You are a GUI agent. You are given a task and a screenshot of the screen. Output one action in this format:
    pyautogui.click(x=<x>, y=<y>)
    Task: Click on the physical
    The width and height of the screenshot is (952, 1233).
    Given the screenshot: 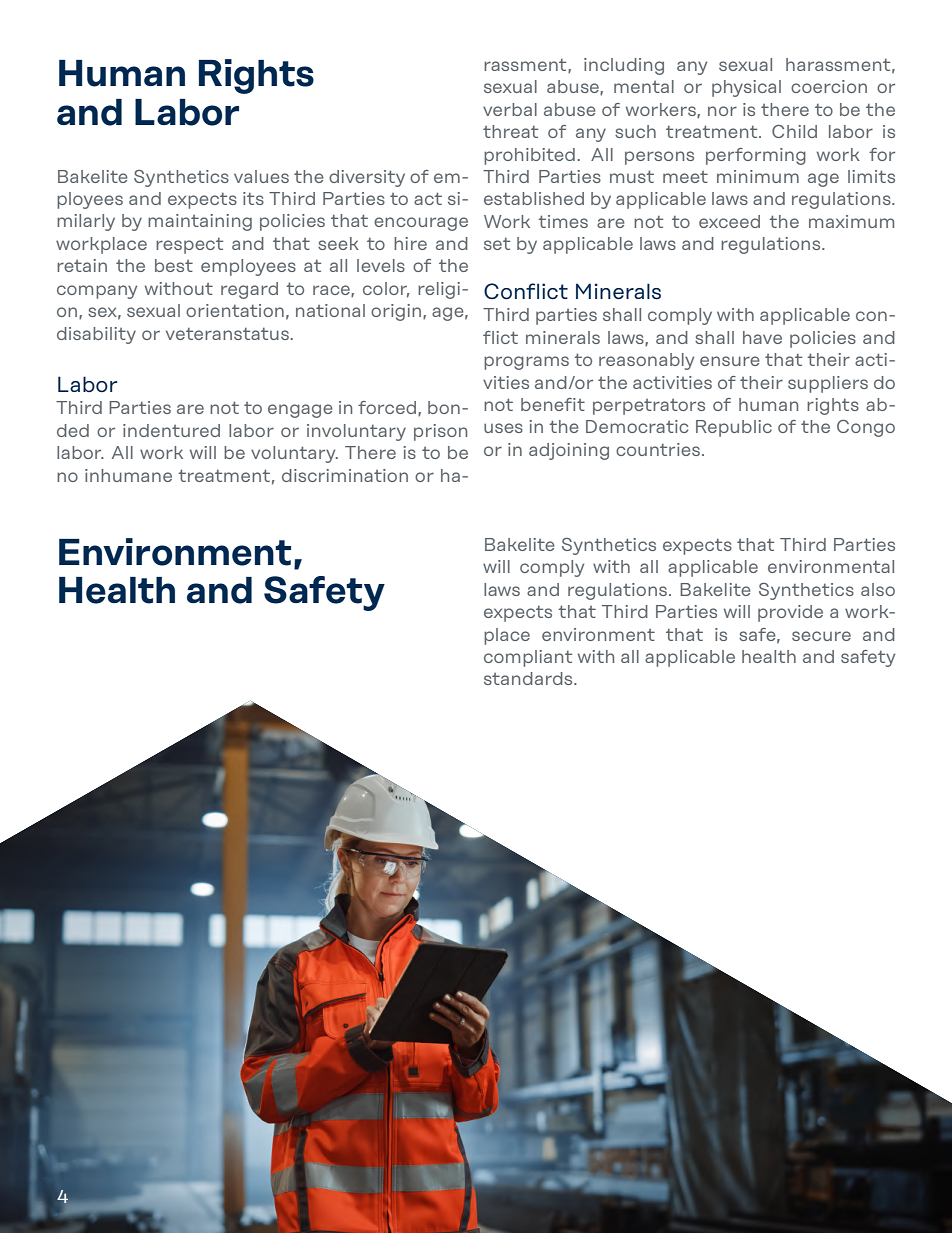 What is the action you would take?
    pyautogui.click(x=746, y=88)
